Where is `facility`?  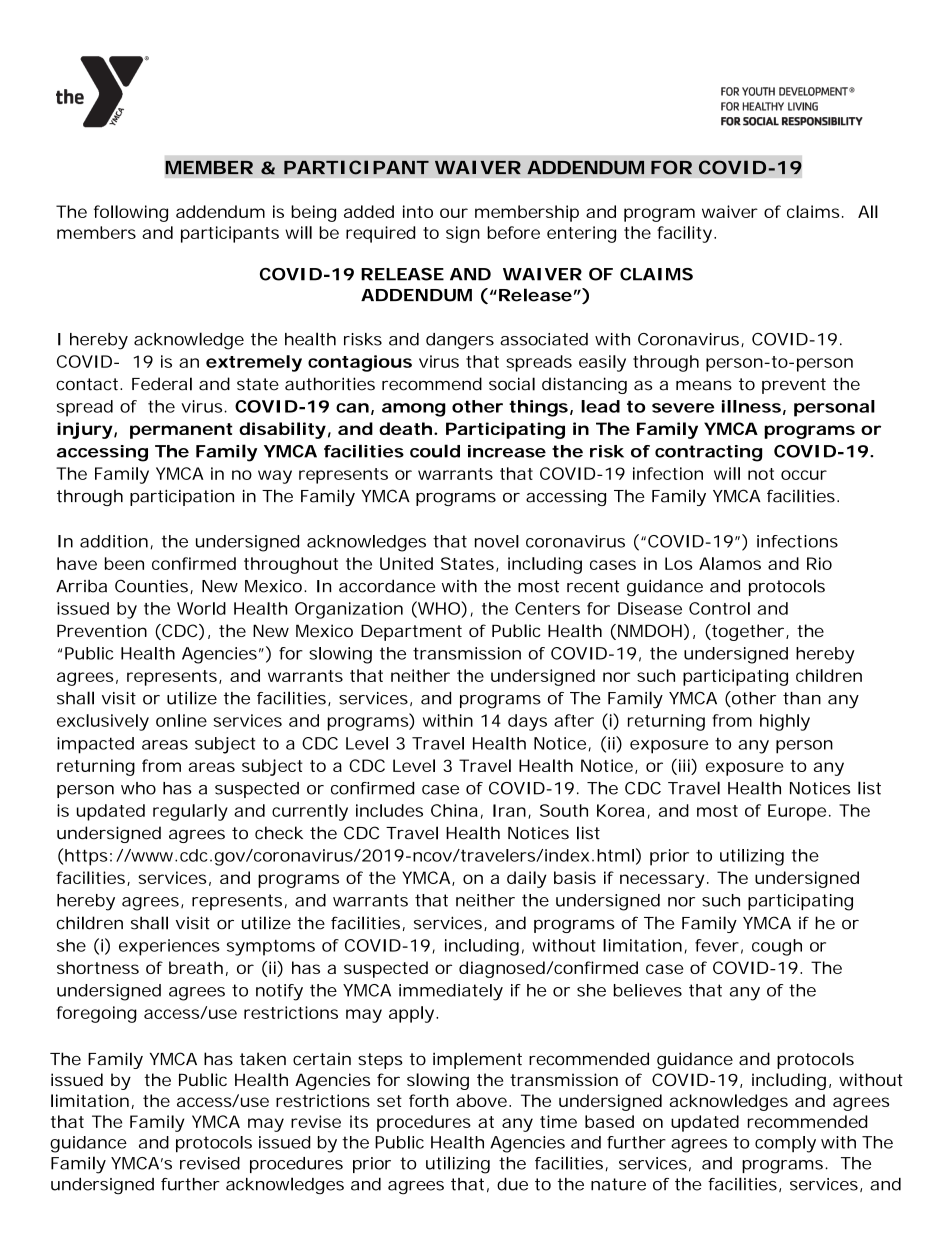 facility is located at coordinates (684, 234).
